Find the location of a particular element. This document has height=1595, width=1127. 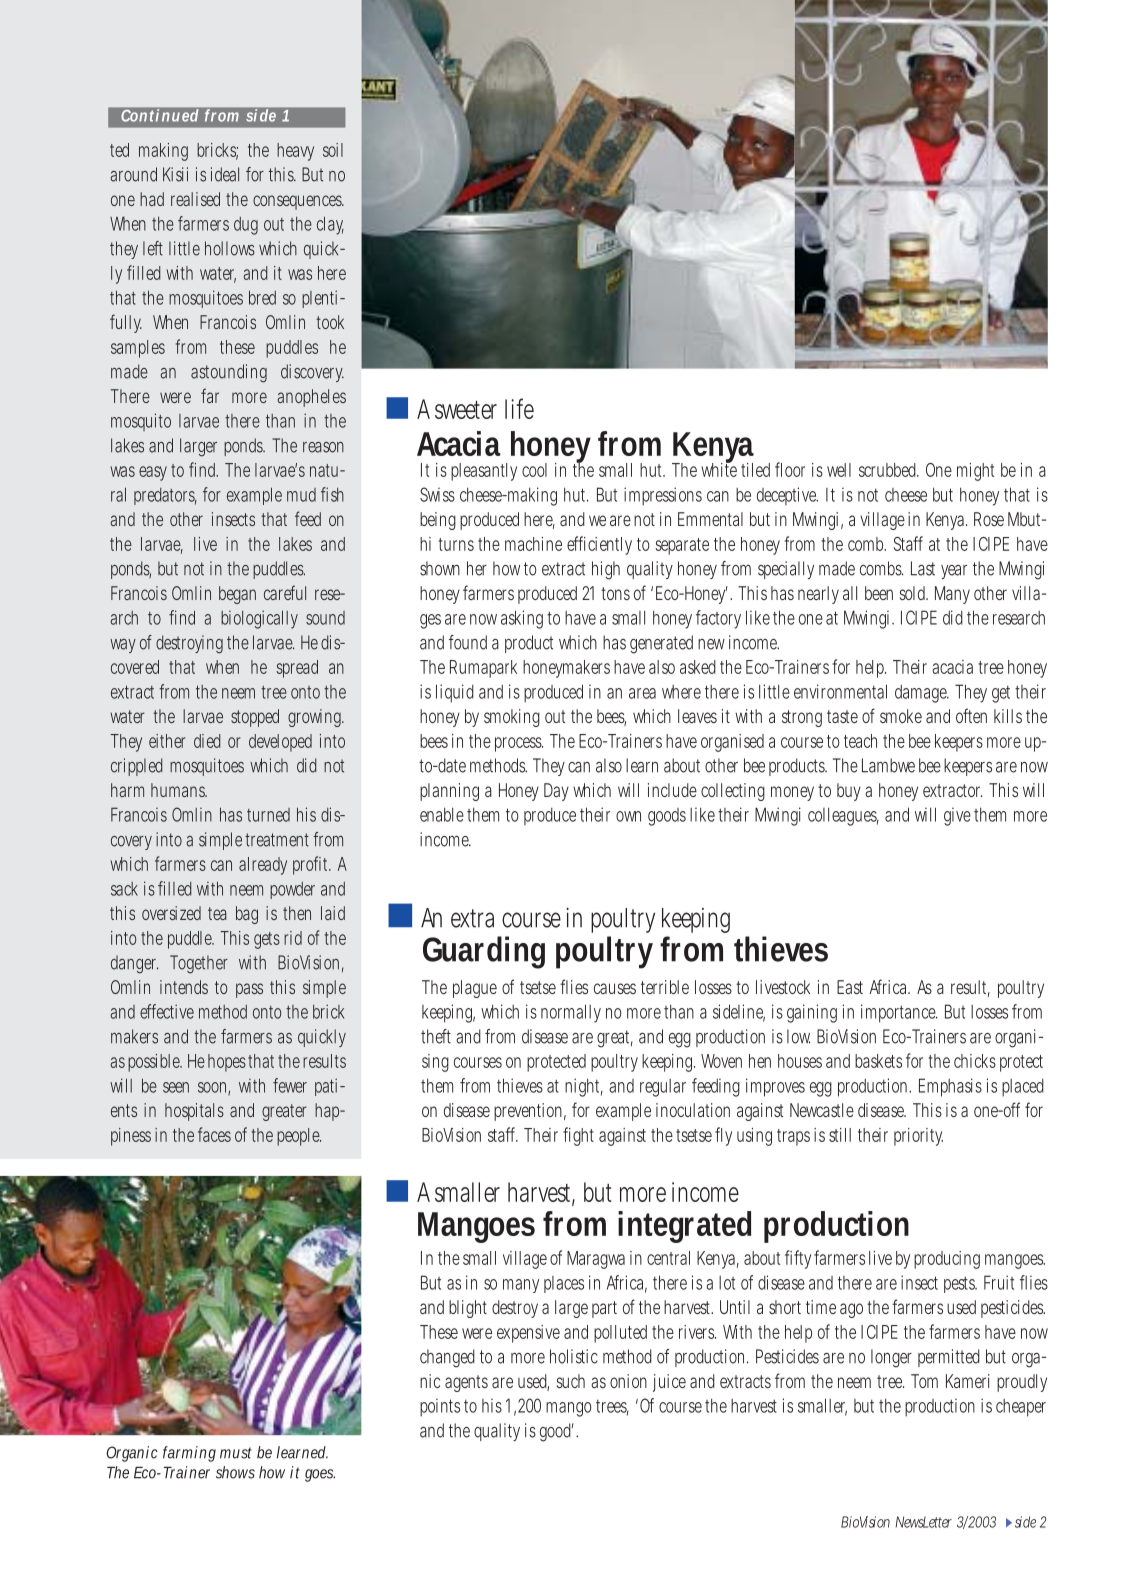

priority is located at coordinates (918, 1137).
